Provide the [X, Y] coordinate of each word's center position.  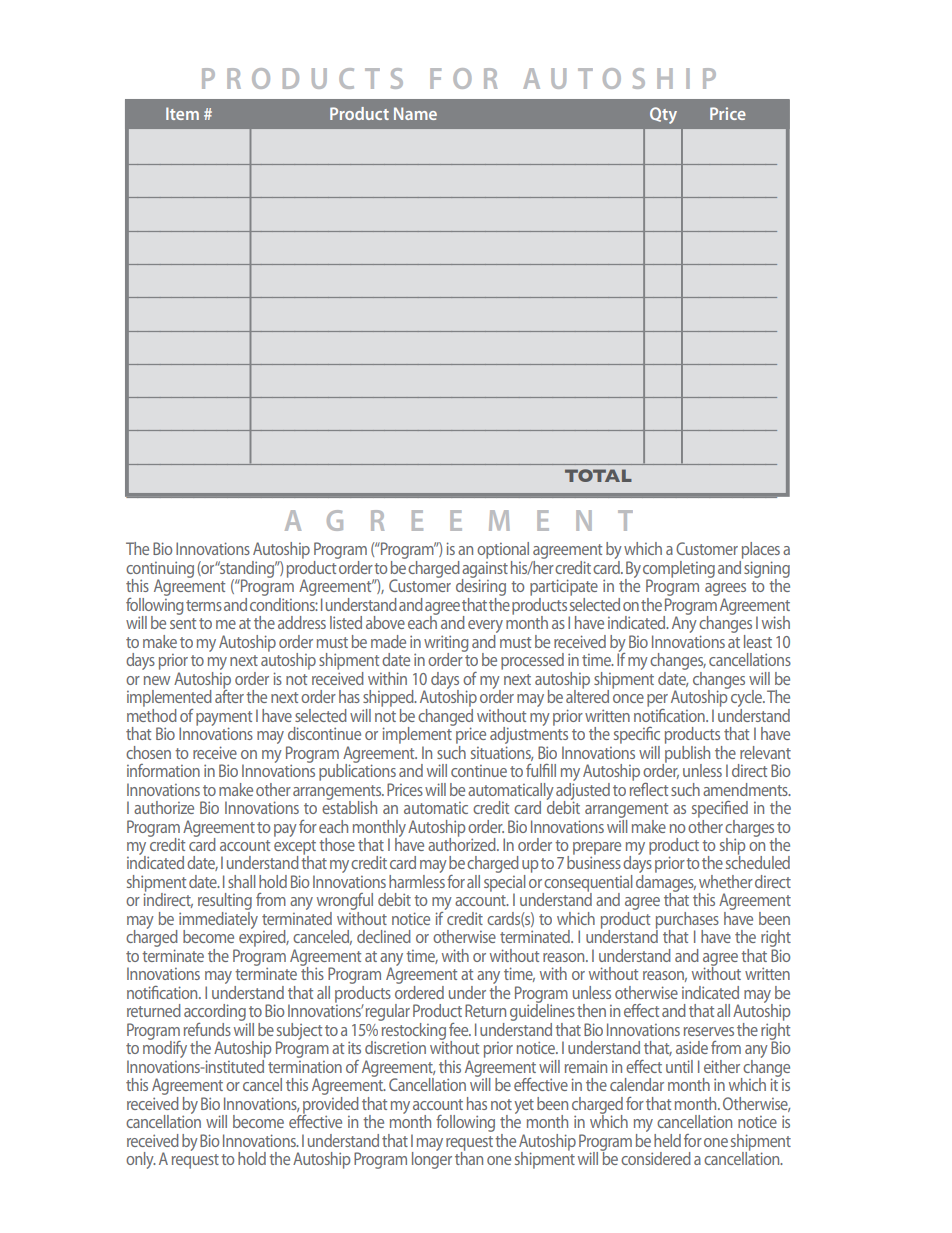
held [667, 1140]
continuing [160, 570]
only [141, 1160]
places [761, 550]
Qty [663, 115]
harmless [417, 880]
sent [183, 623]
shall [241, 881]
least [758, 641]
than [469, 1157]
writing [446, 644]
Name [415, 113]
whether [726, 881]
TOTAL [598, 475]
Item [182, 113]
